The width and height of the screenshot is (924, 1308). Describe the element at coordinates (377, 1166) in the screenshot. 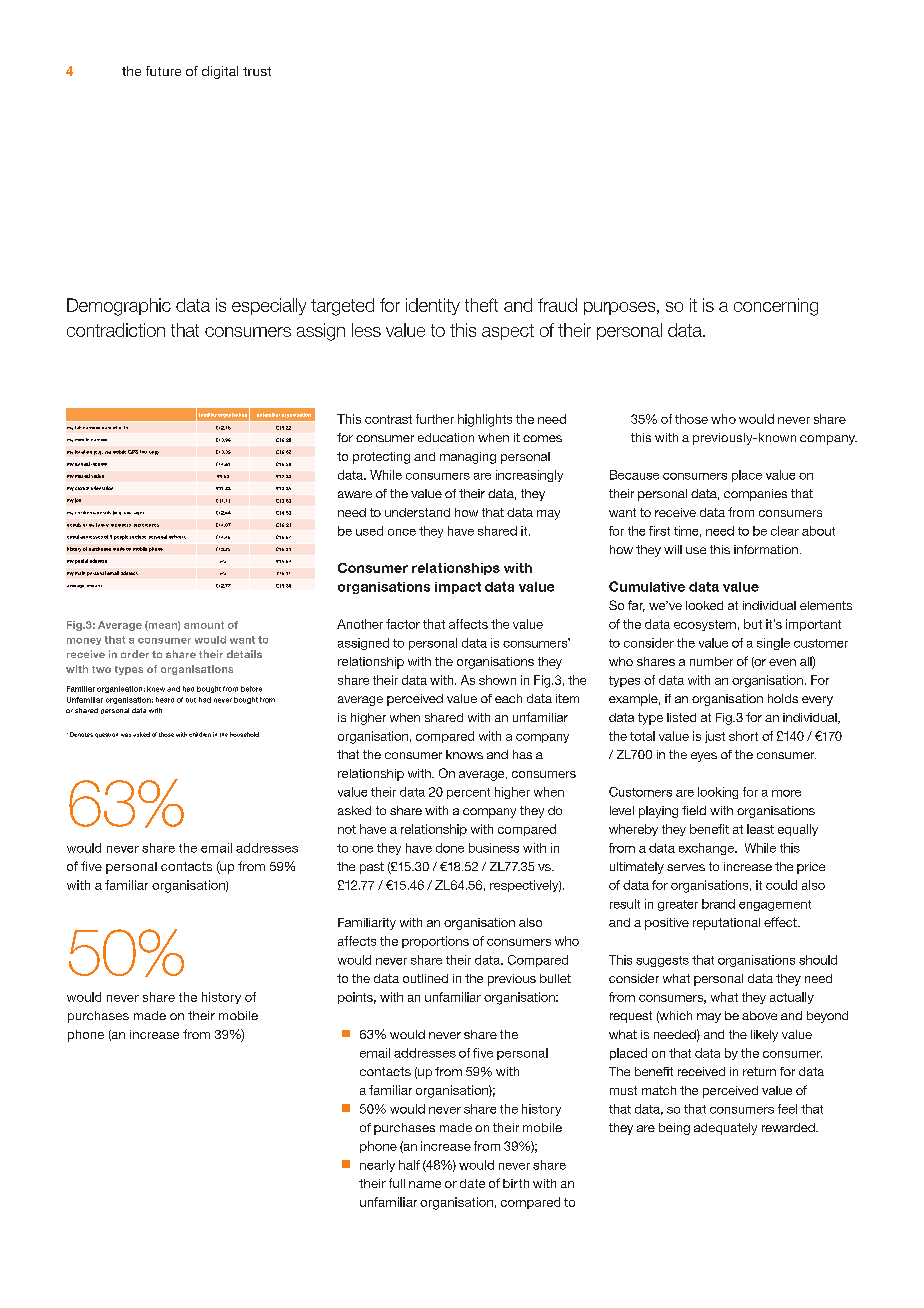

I see `nearly` at that location.
